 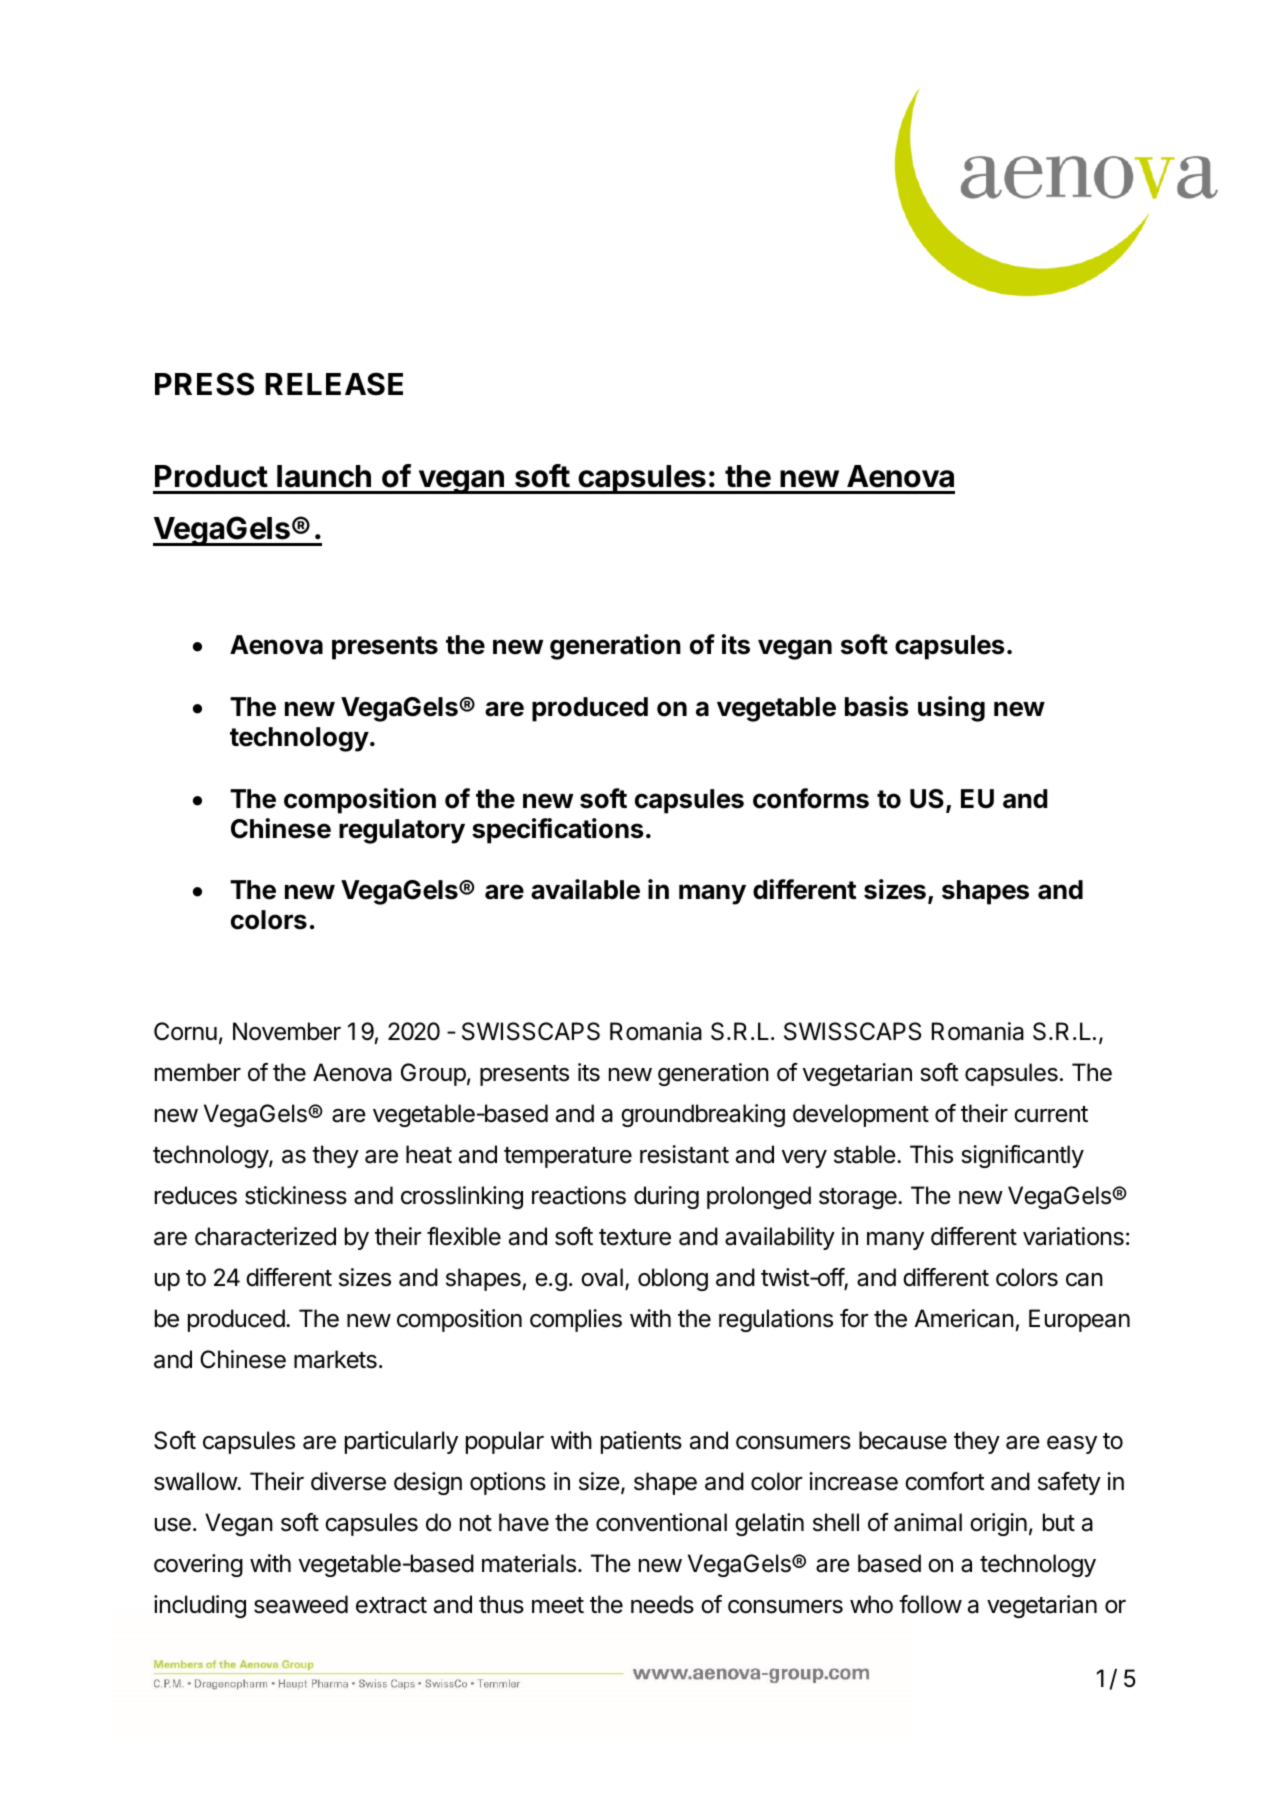 What do you see at coordinates (265, 1236) in the screenshot?
I see `characterized` at bounding box center [265, 1236].
